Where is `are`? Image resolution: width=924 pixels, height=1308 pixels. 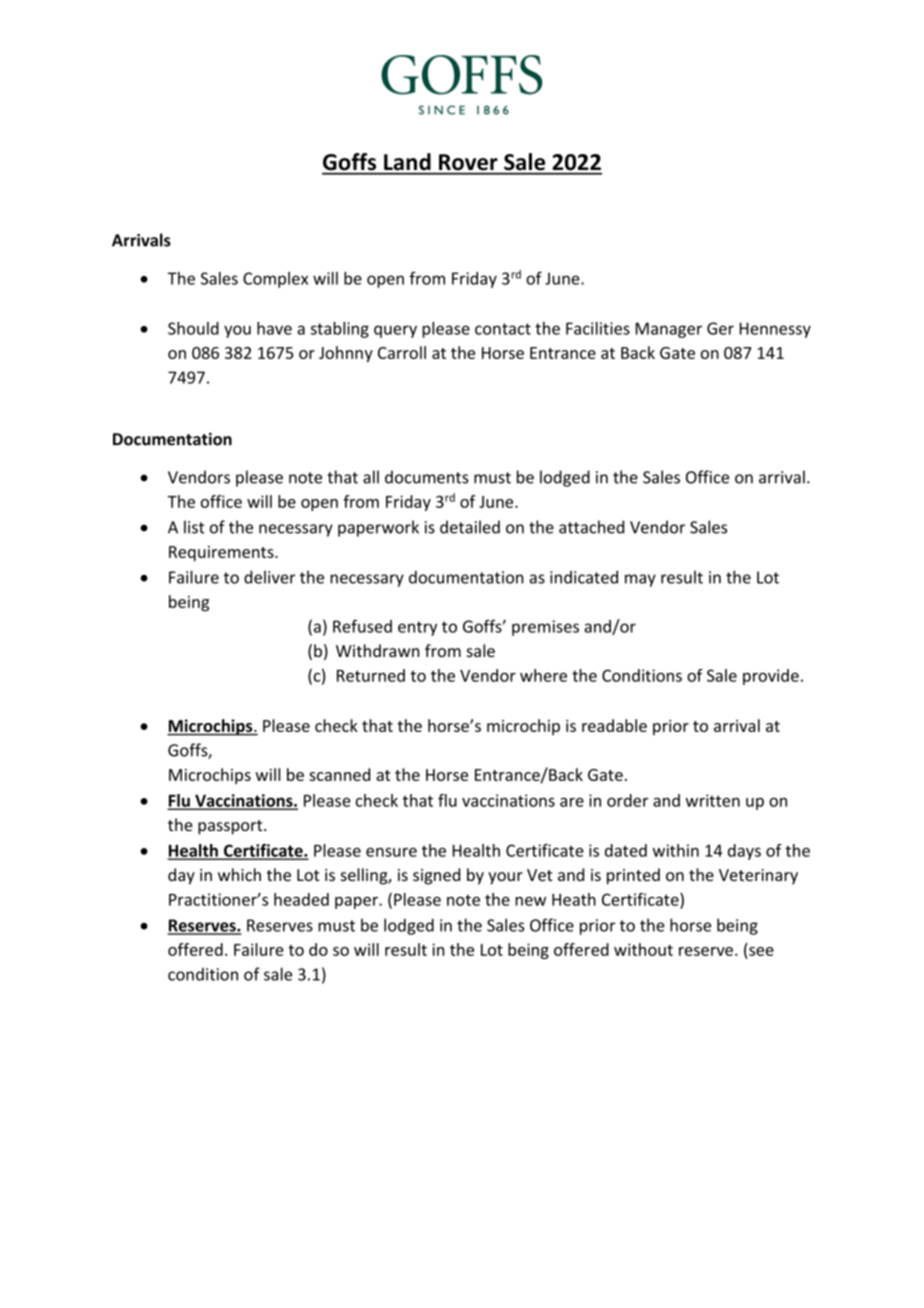
are is located at coordinates (572, 802).
